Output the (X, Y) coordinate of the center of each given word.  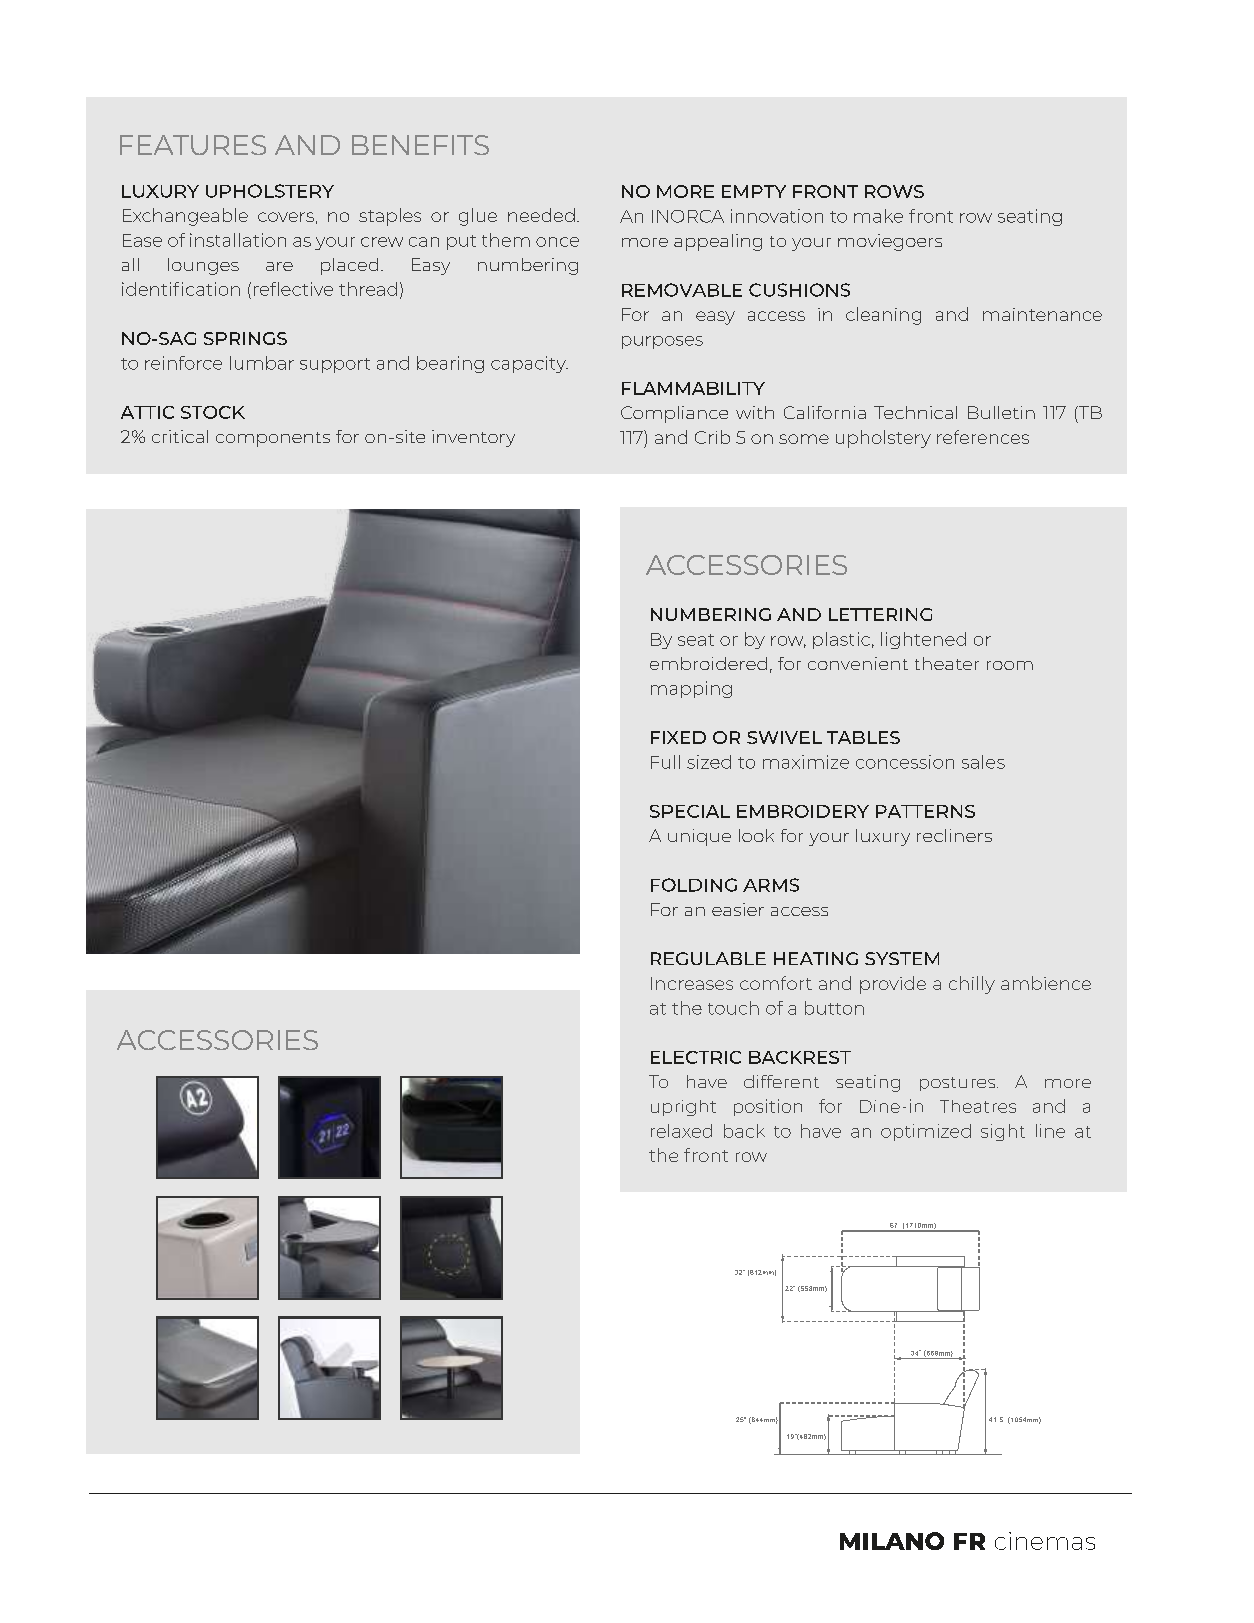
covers (286, 217)
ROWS (894, 191)
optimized (926, 1132)
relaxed (681, 1131)
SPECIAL (690, 811)
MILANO (892, 1541)
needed (541, 215)
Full (665, 762)
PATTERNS (925, 811)
